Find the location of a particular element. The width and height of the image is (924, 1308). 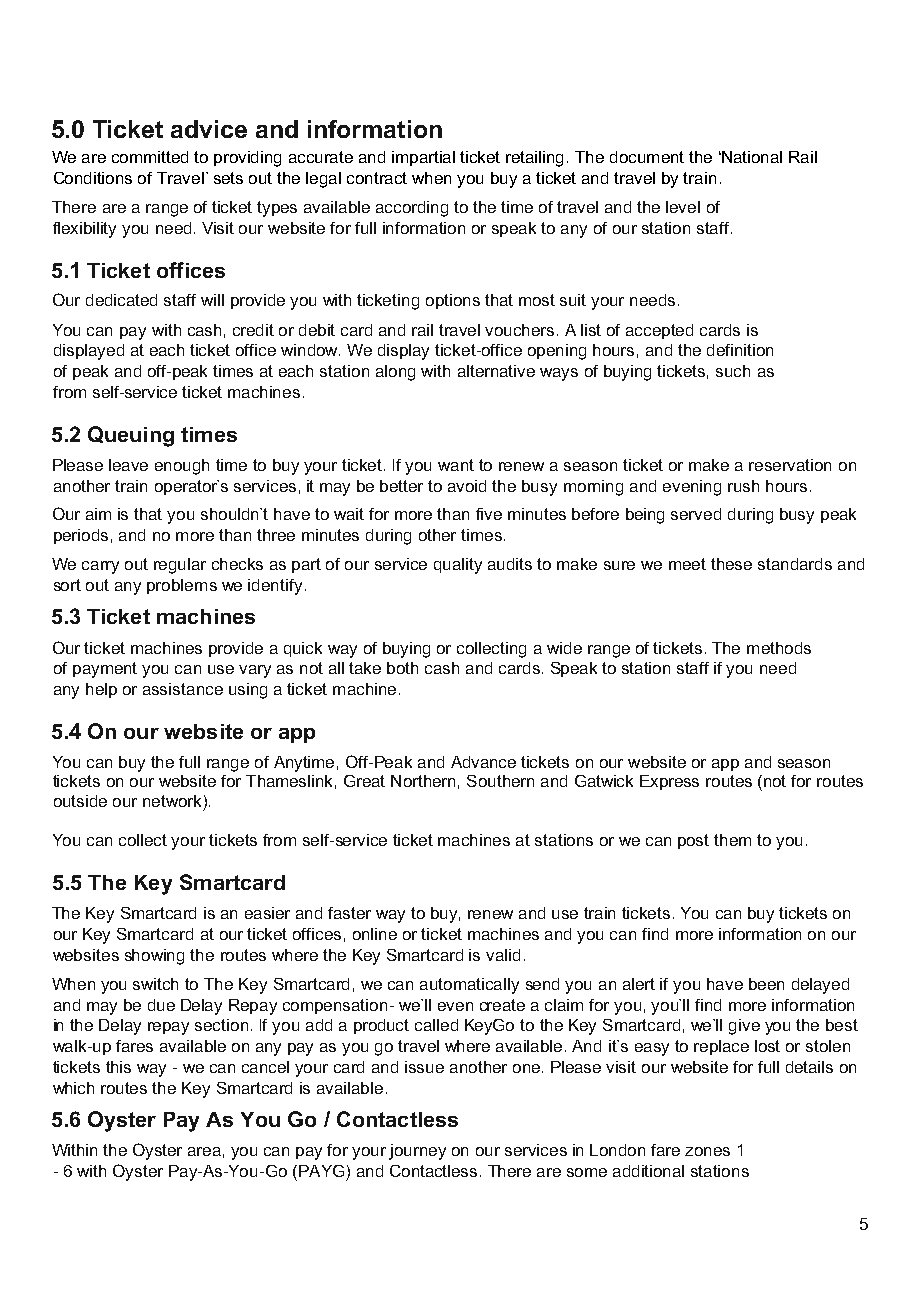

which is located at coordinates (73, 1088).
